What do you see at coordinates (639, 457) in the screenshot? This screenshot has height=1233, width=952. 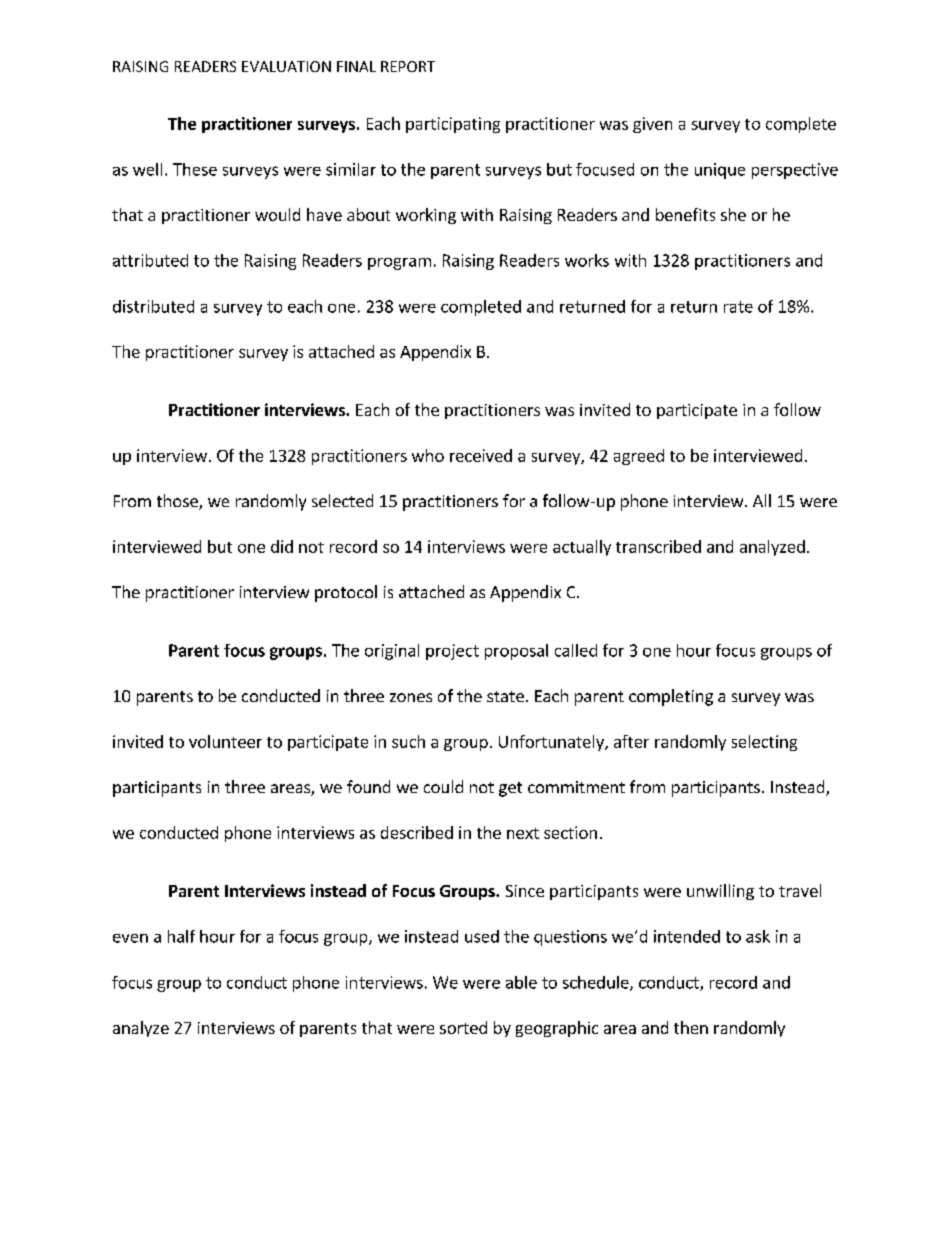 I see `agreed` at bounding box center [639, 457].
